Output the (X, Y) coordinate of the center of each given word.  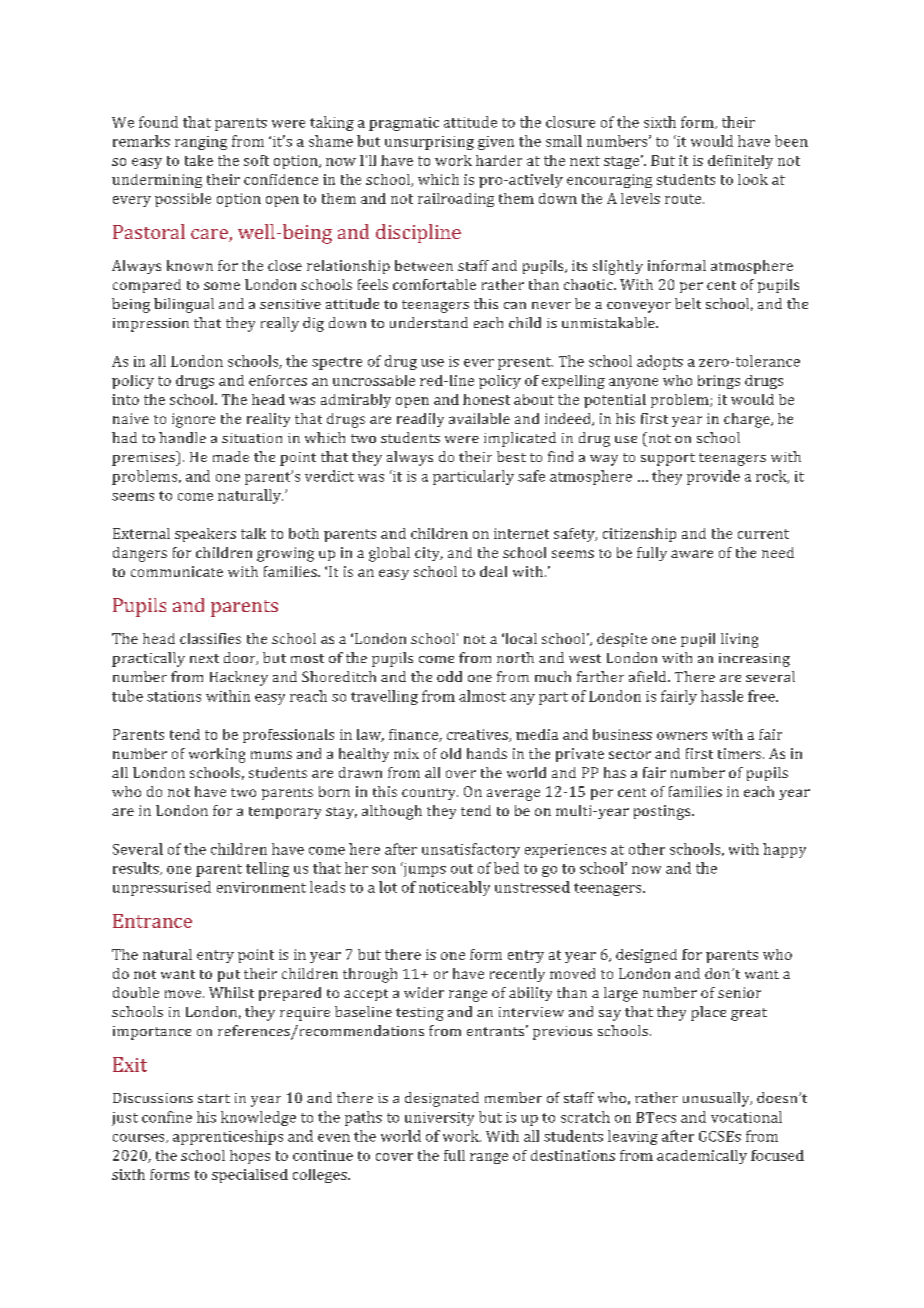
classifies (210, 638)
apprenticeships (228, 1137)
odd (449, 676)
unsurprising (429, 143)
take (199, 160)
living (739, 640)
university (439, 1119)
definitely (740, 162)
